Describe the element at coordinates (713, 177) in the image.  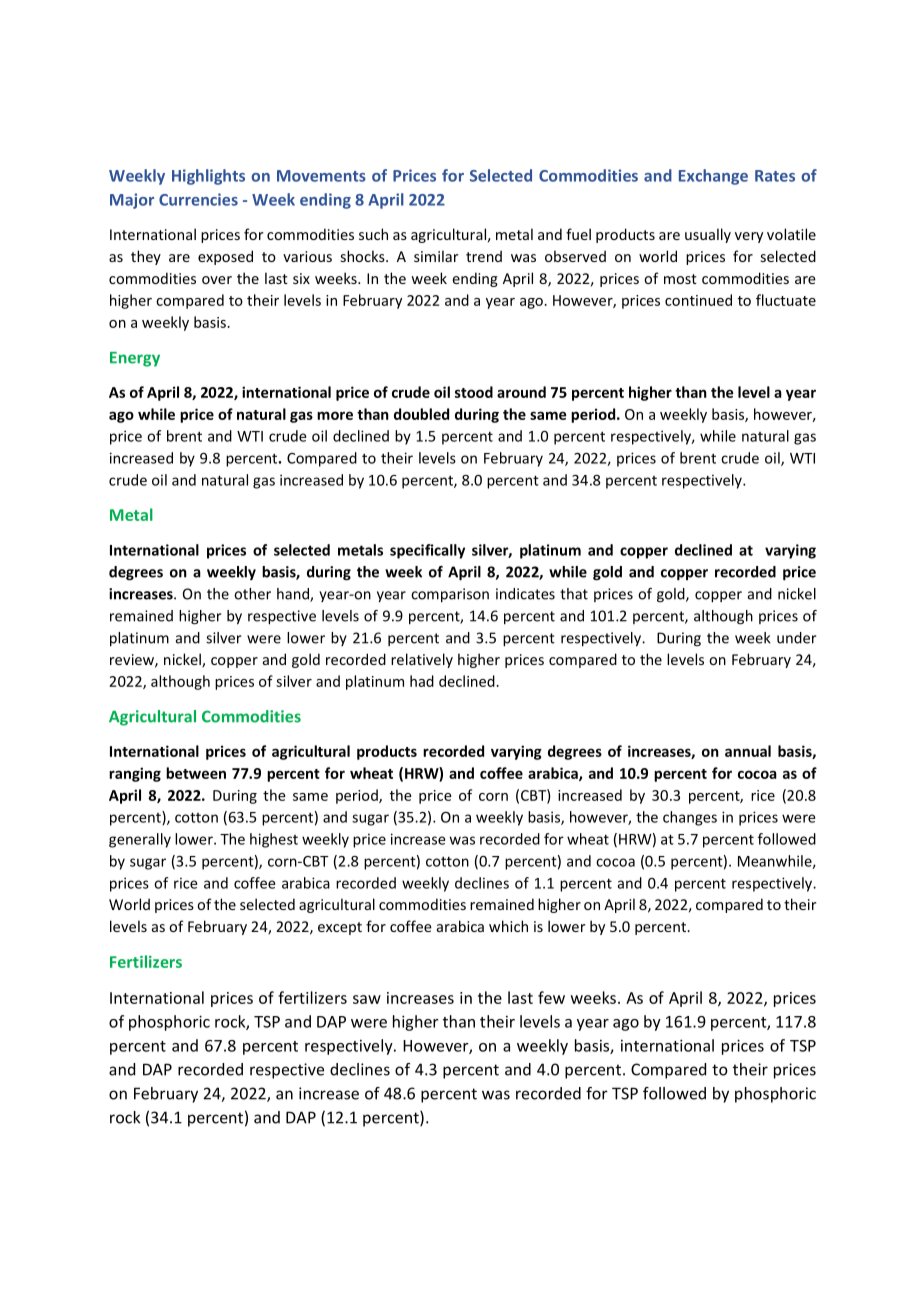
I see `Exchange` at that location.
